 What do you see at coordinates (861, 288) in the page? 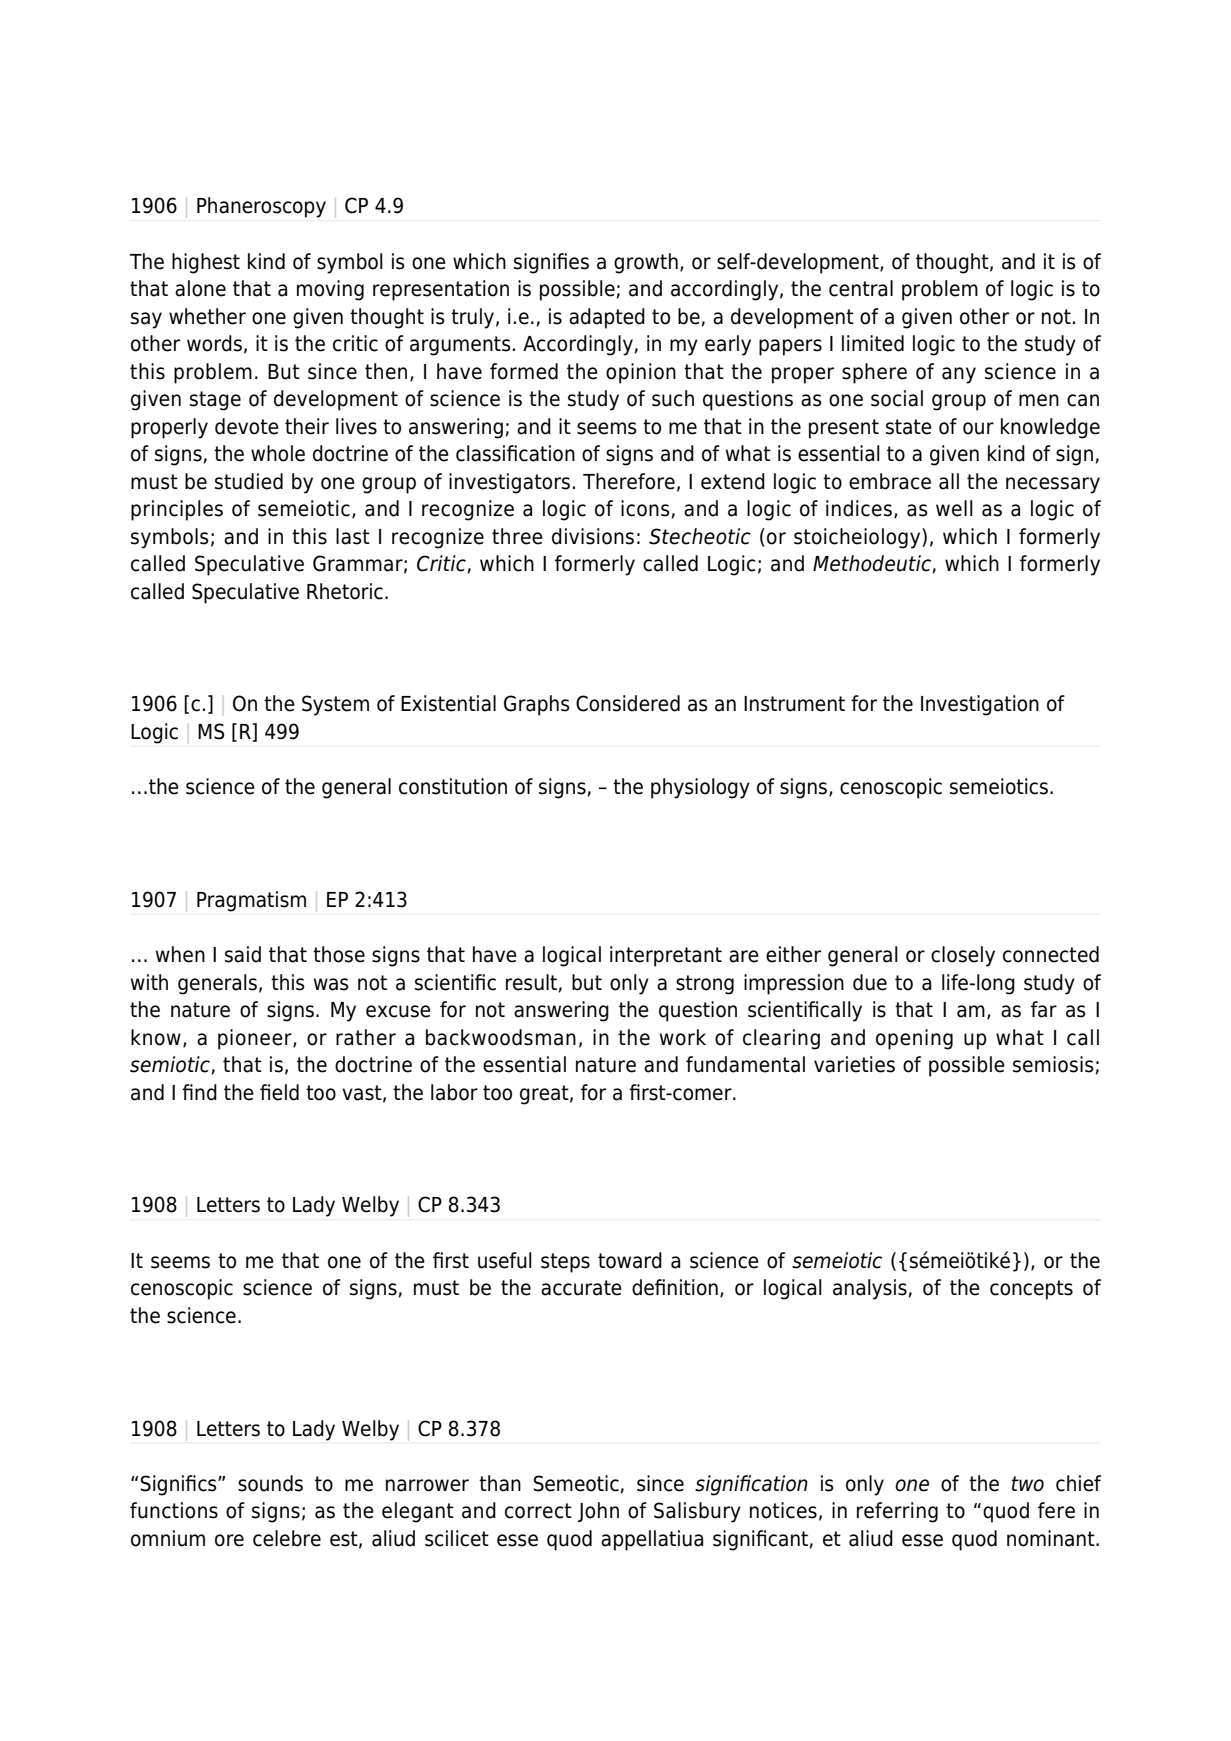
I see `central` at bounding box center [861, 288].
